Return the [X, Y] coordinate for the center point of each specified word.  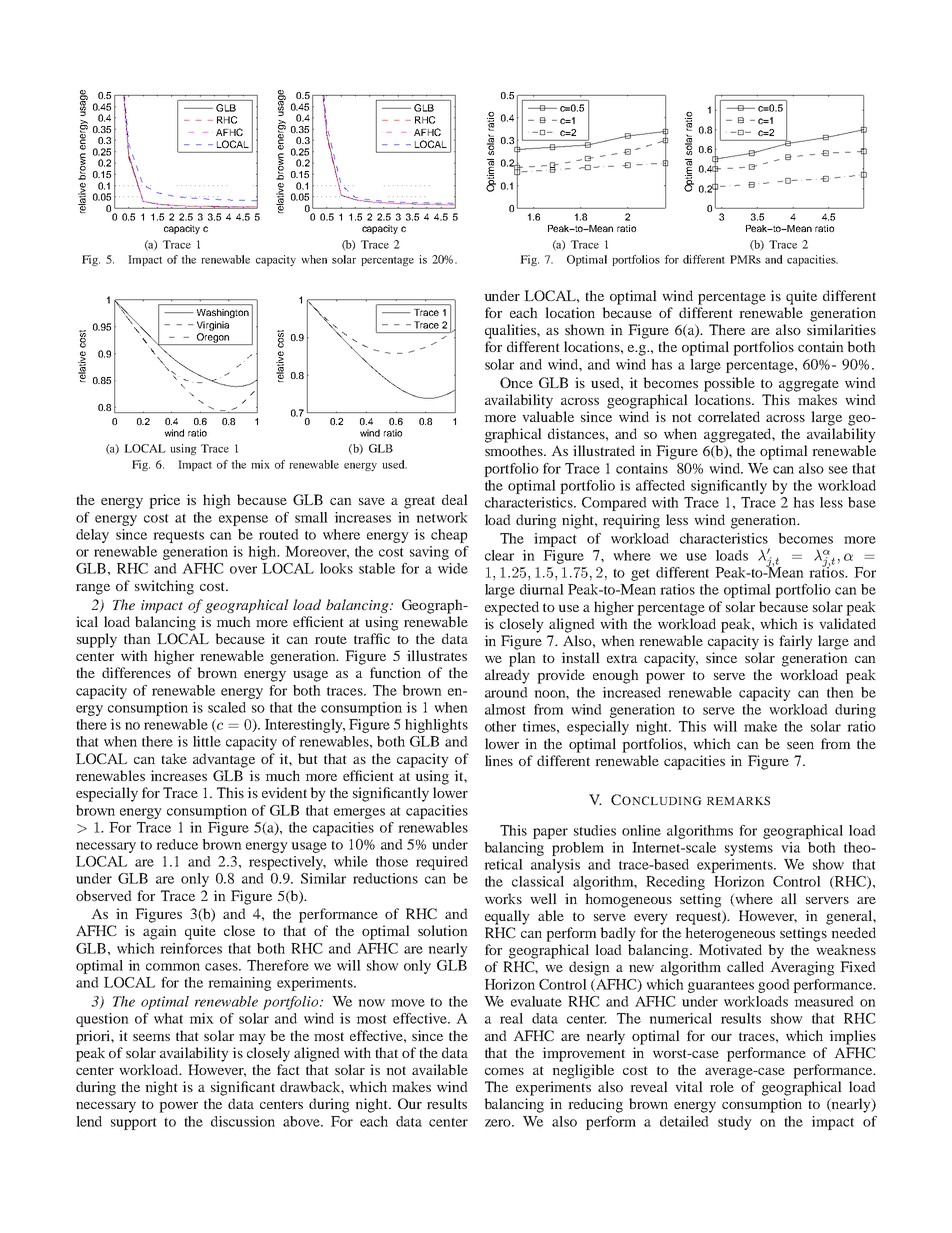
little [207, 741]
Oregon [213, 339]
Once [516, 382]
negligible [583, 1071]
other [500, 726]
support [134, 1124]
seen [800, 745]
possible [729, 384]
